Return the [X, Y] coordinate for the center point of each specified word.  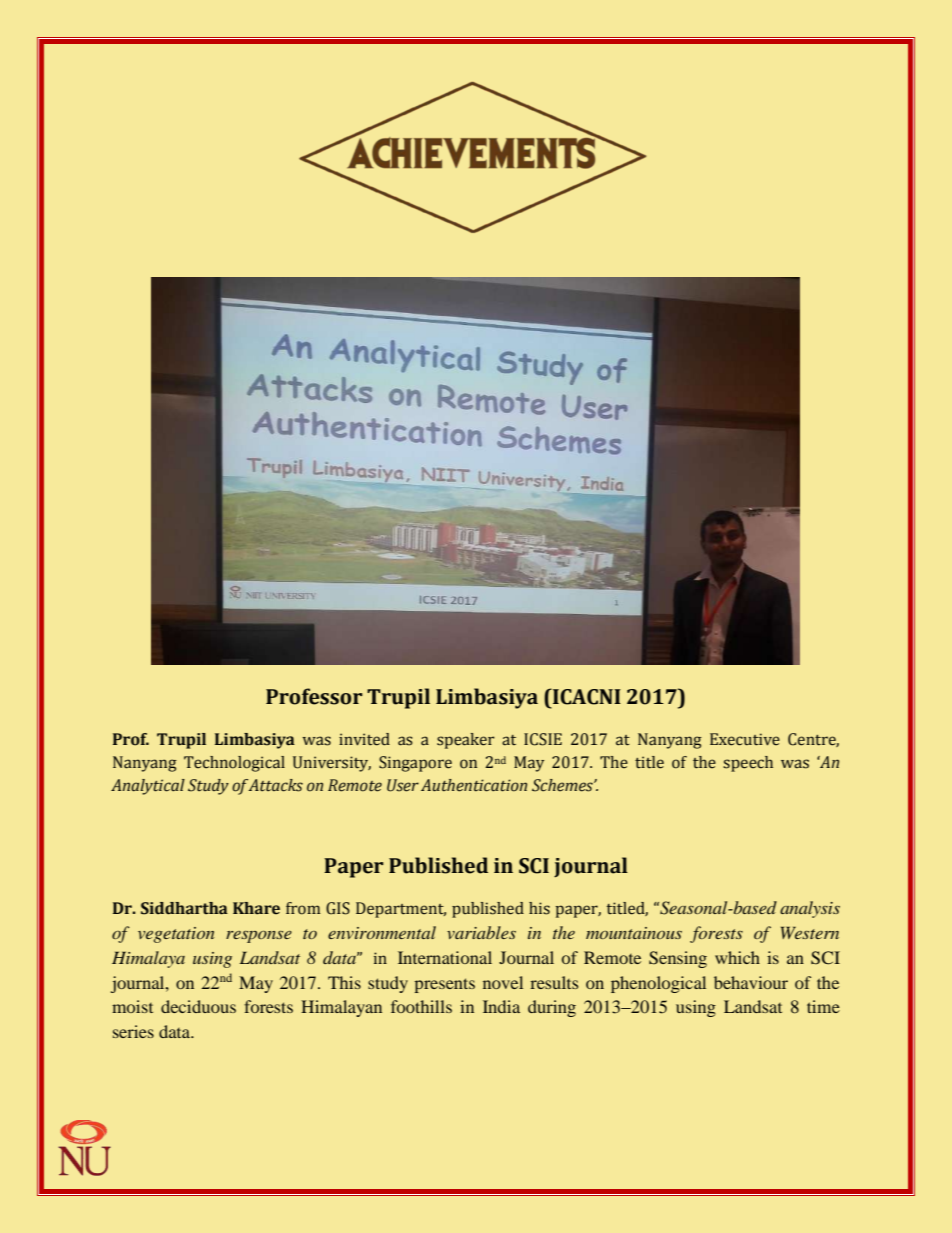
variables [481, 932]
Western [810, 932]
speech [748, 764]
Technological [234, 764]
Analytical [148, 787]
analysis [810, 909]
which [737, 957]
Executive [745, 739]
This [344, 982]
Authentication [474, 785]
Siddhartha [184, 908]
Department [401, 910]
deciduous [198, 1006]
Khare [256, 908]
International [445, 957]
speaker [466, 741]
